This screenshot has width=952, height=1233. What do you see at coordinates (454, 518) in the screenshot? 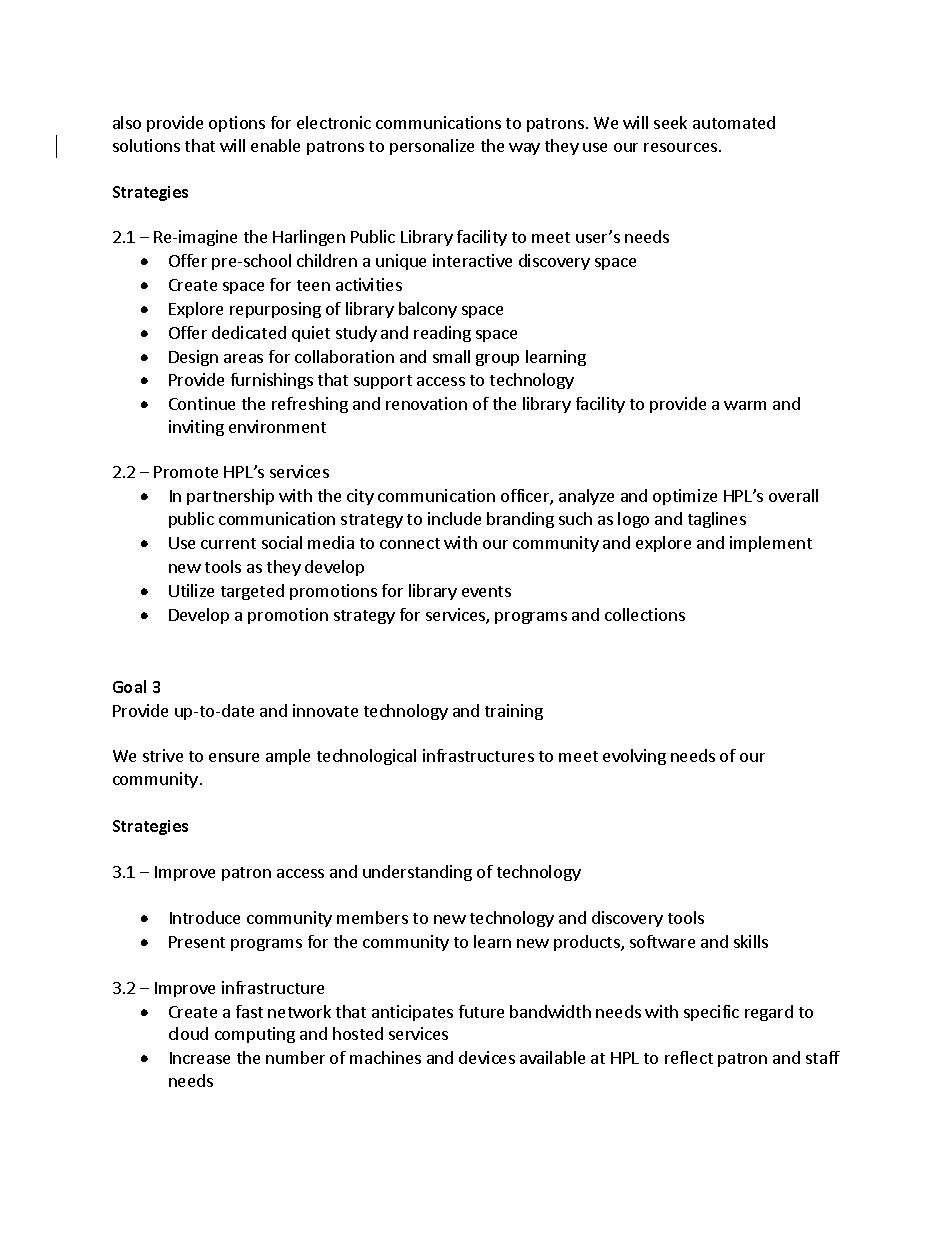
I see `include` at bounding box center [454, 518].
